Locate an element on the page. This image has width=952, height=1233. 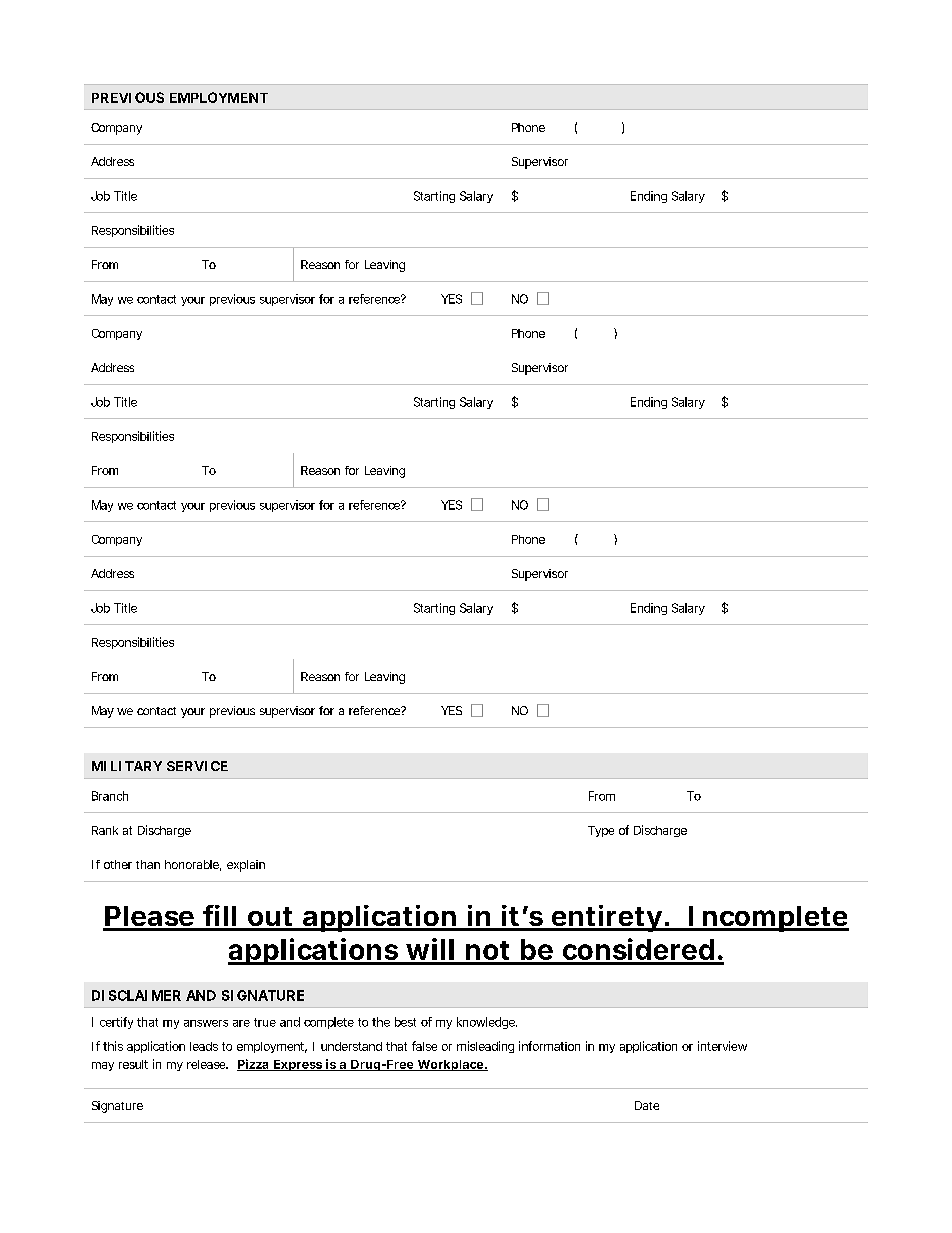
best is located at coordinates (405, 1022).
